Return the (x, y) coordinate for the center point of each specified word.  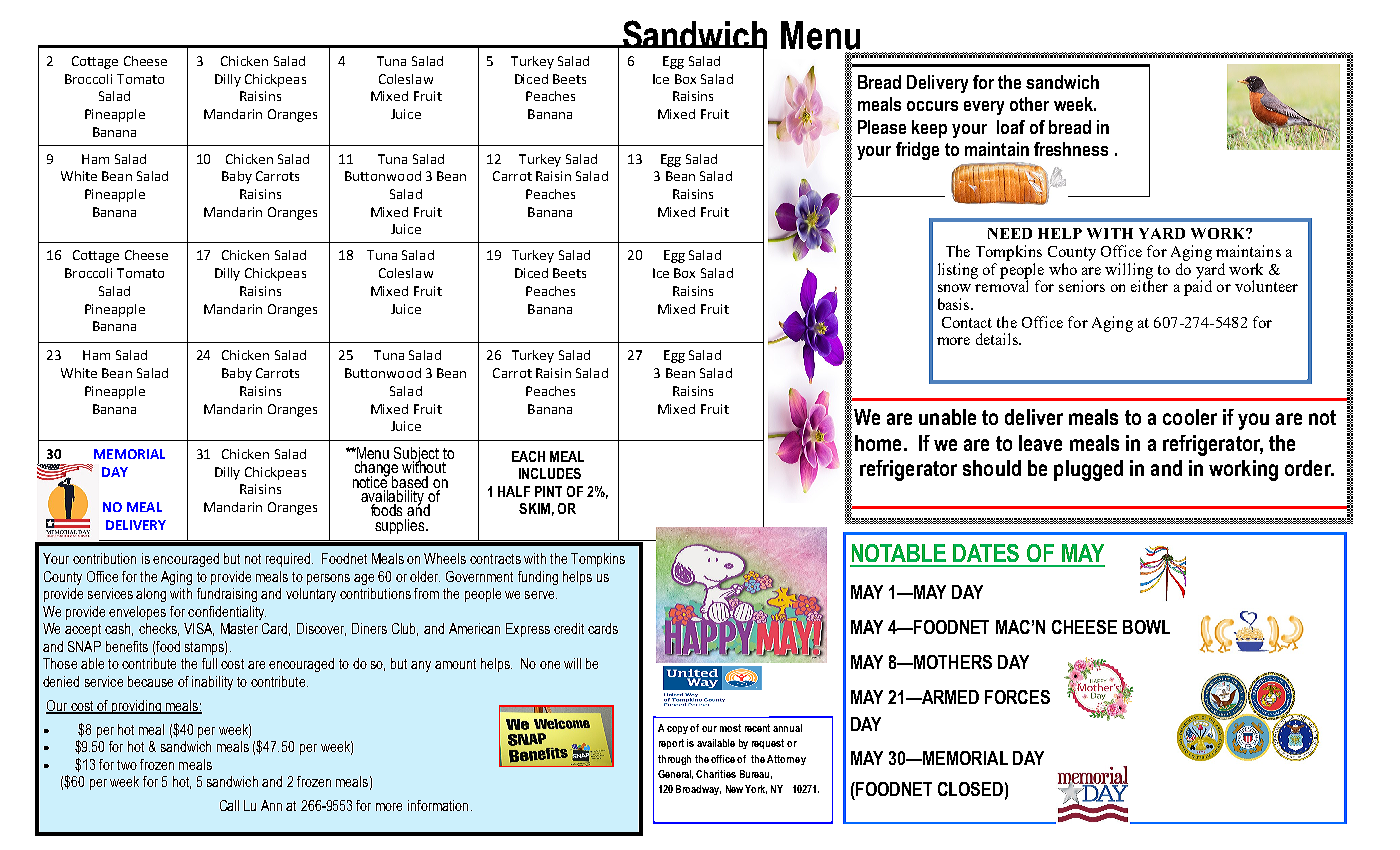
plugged (1088, 470)
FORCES (1017, 697)
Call (229, 805)
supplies (401, 526)
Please (882, 127)
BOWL (1146, 627)
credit (569, 628)
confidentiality (227, 613)
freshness (1071, 149)
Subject (417, 456)
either (1149, 285)
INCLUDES (550, 473)
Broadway (698, 790)
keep (929, 129)
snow (954, 288)
